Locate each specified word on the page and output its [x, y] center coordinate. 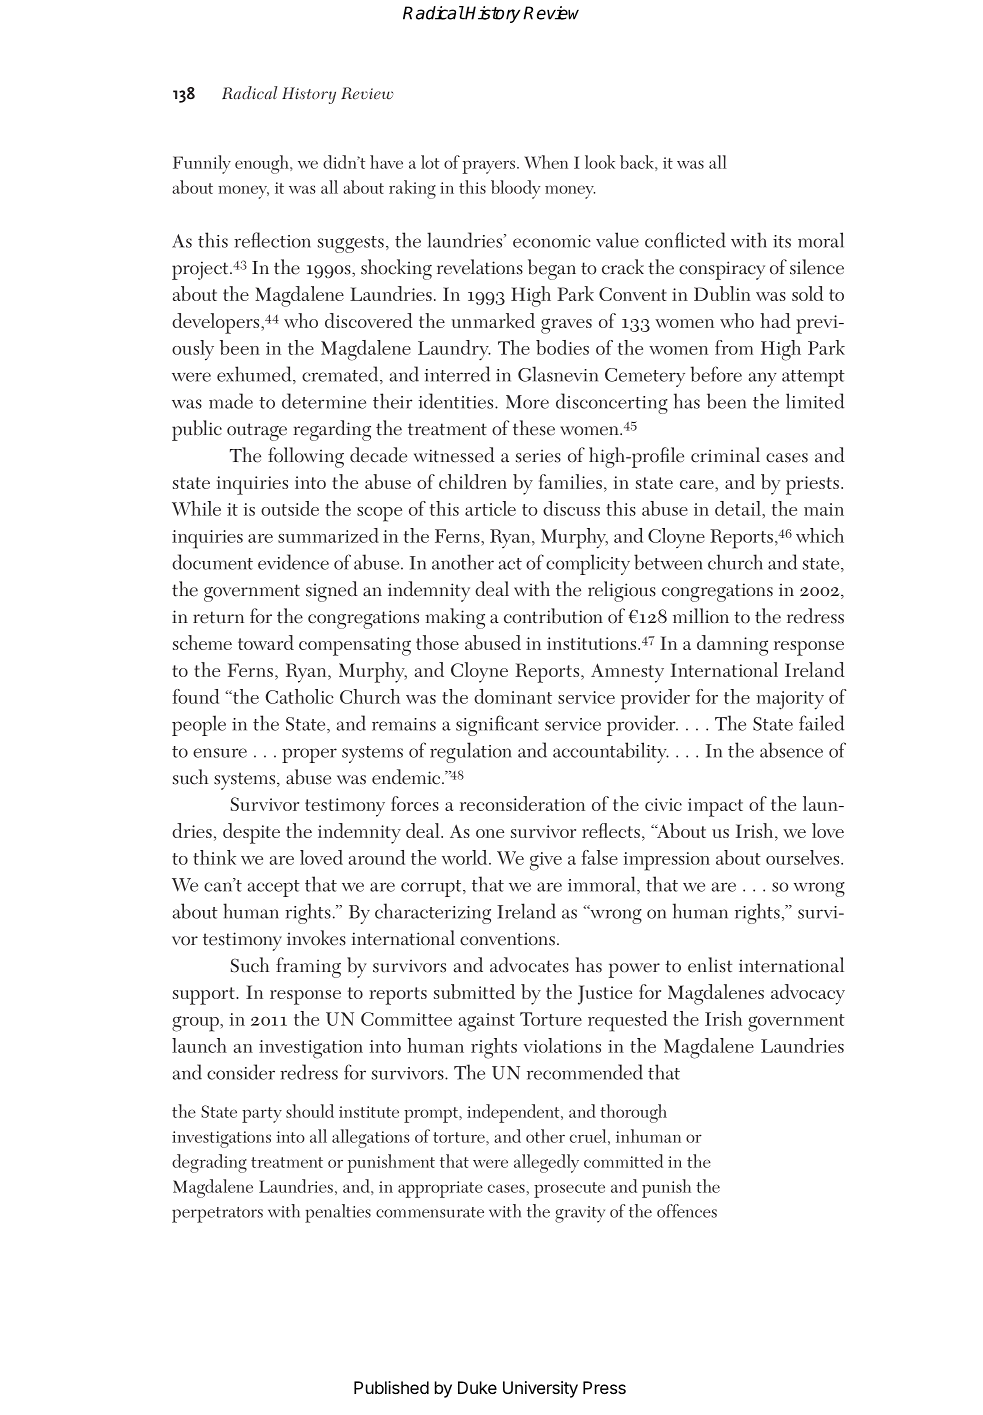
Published [391, 1387]
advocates [529, 965]
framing [308, 967]
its [782, 241]
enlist [710, 965]
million [701, 616]
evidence [293, 562]
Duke [477, 1387]
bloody [515, 189]
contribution [553, 616]
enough [263, 164]
